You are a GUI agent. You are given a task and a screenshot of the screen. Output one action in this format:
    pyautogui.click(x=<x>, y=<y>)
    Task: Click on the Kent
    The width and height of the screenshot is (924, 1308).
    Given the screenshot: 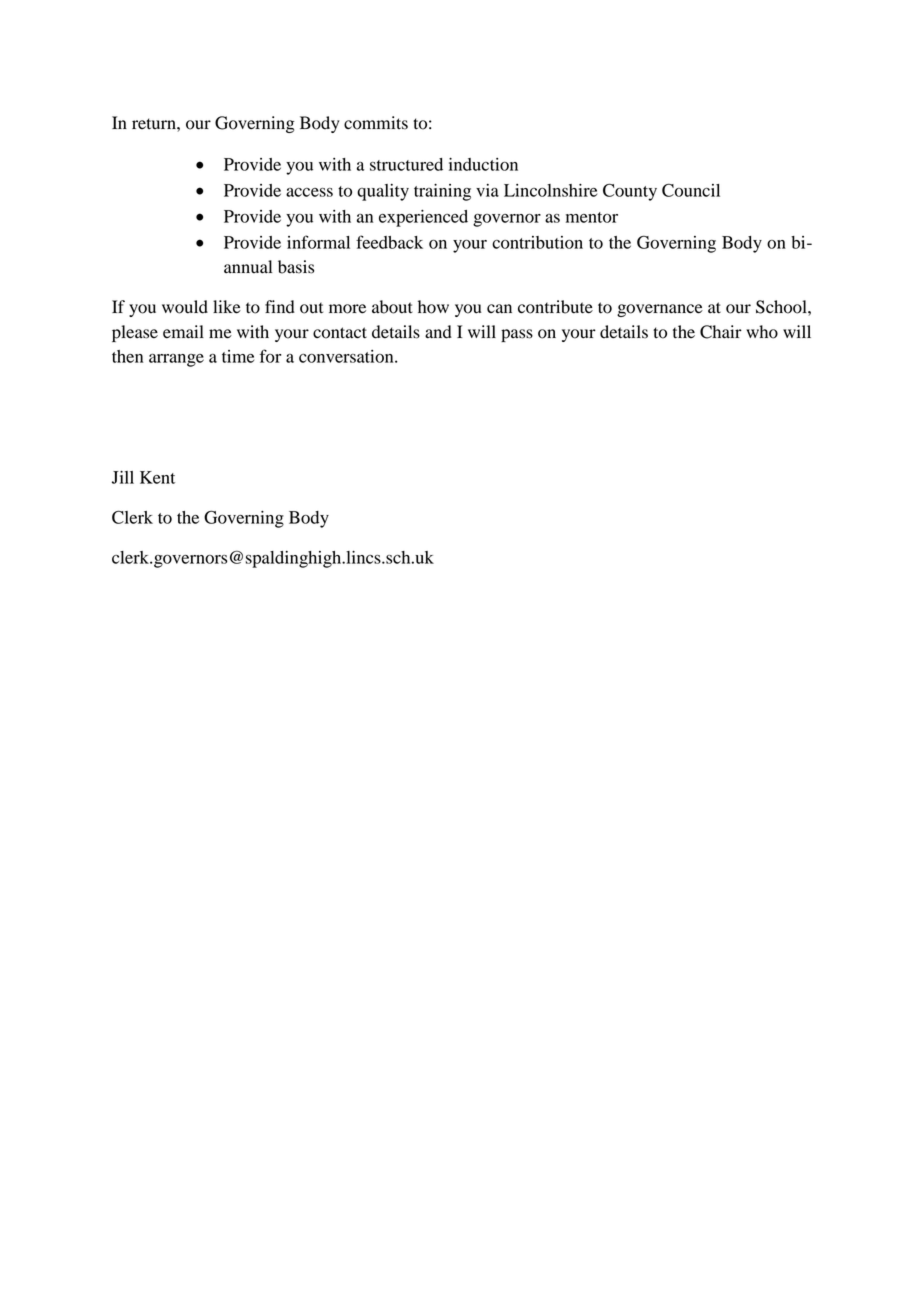 What is the action you would take?
    pyautogui.click(x=157, y=477)
